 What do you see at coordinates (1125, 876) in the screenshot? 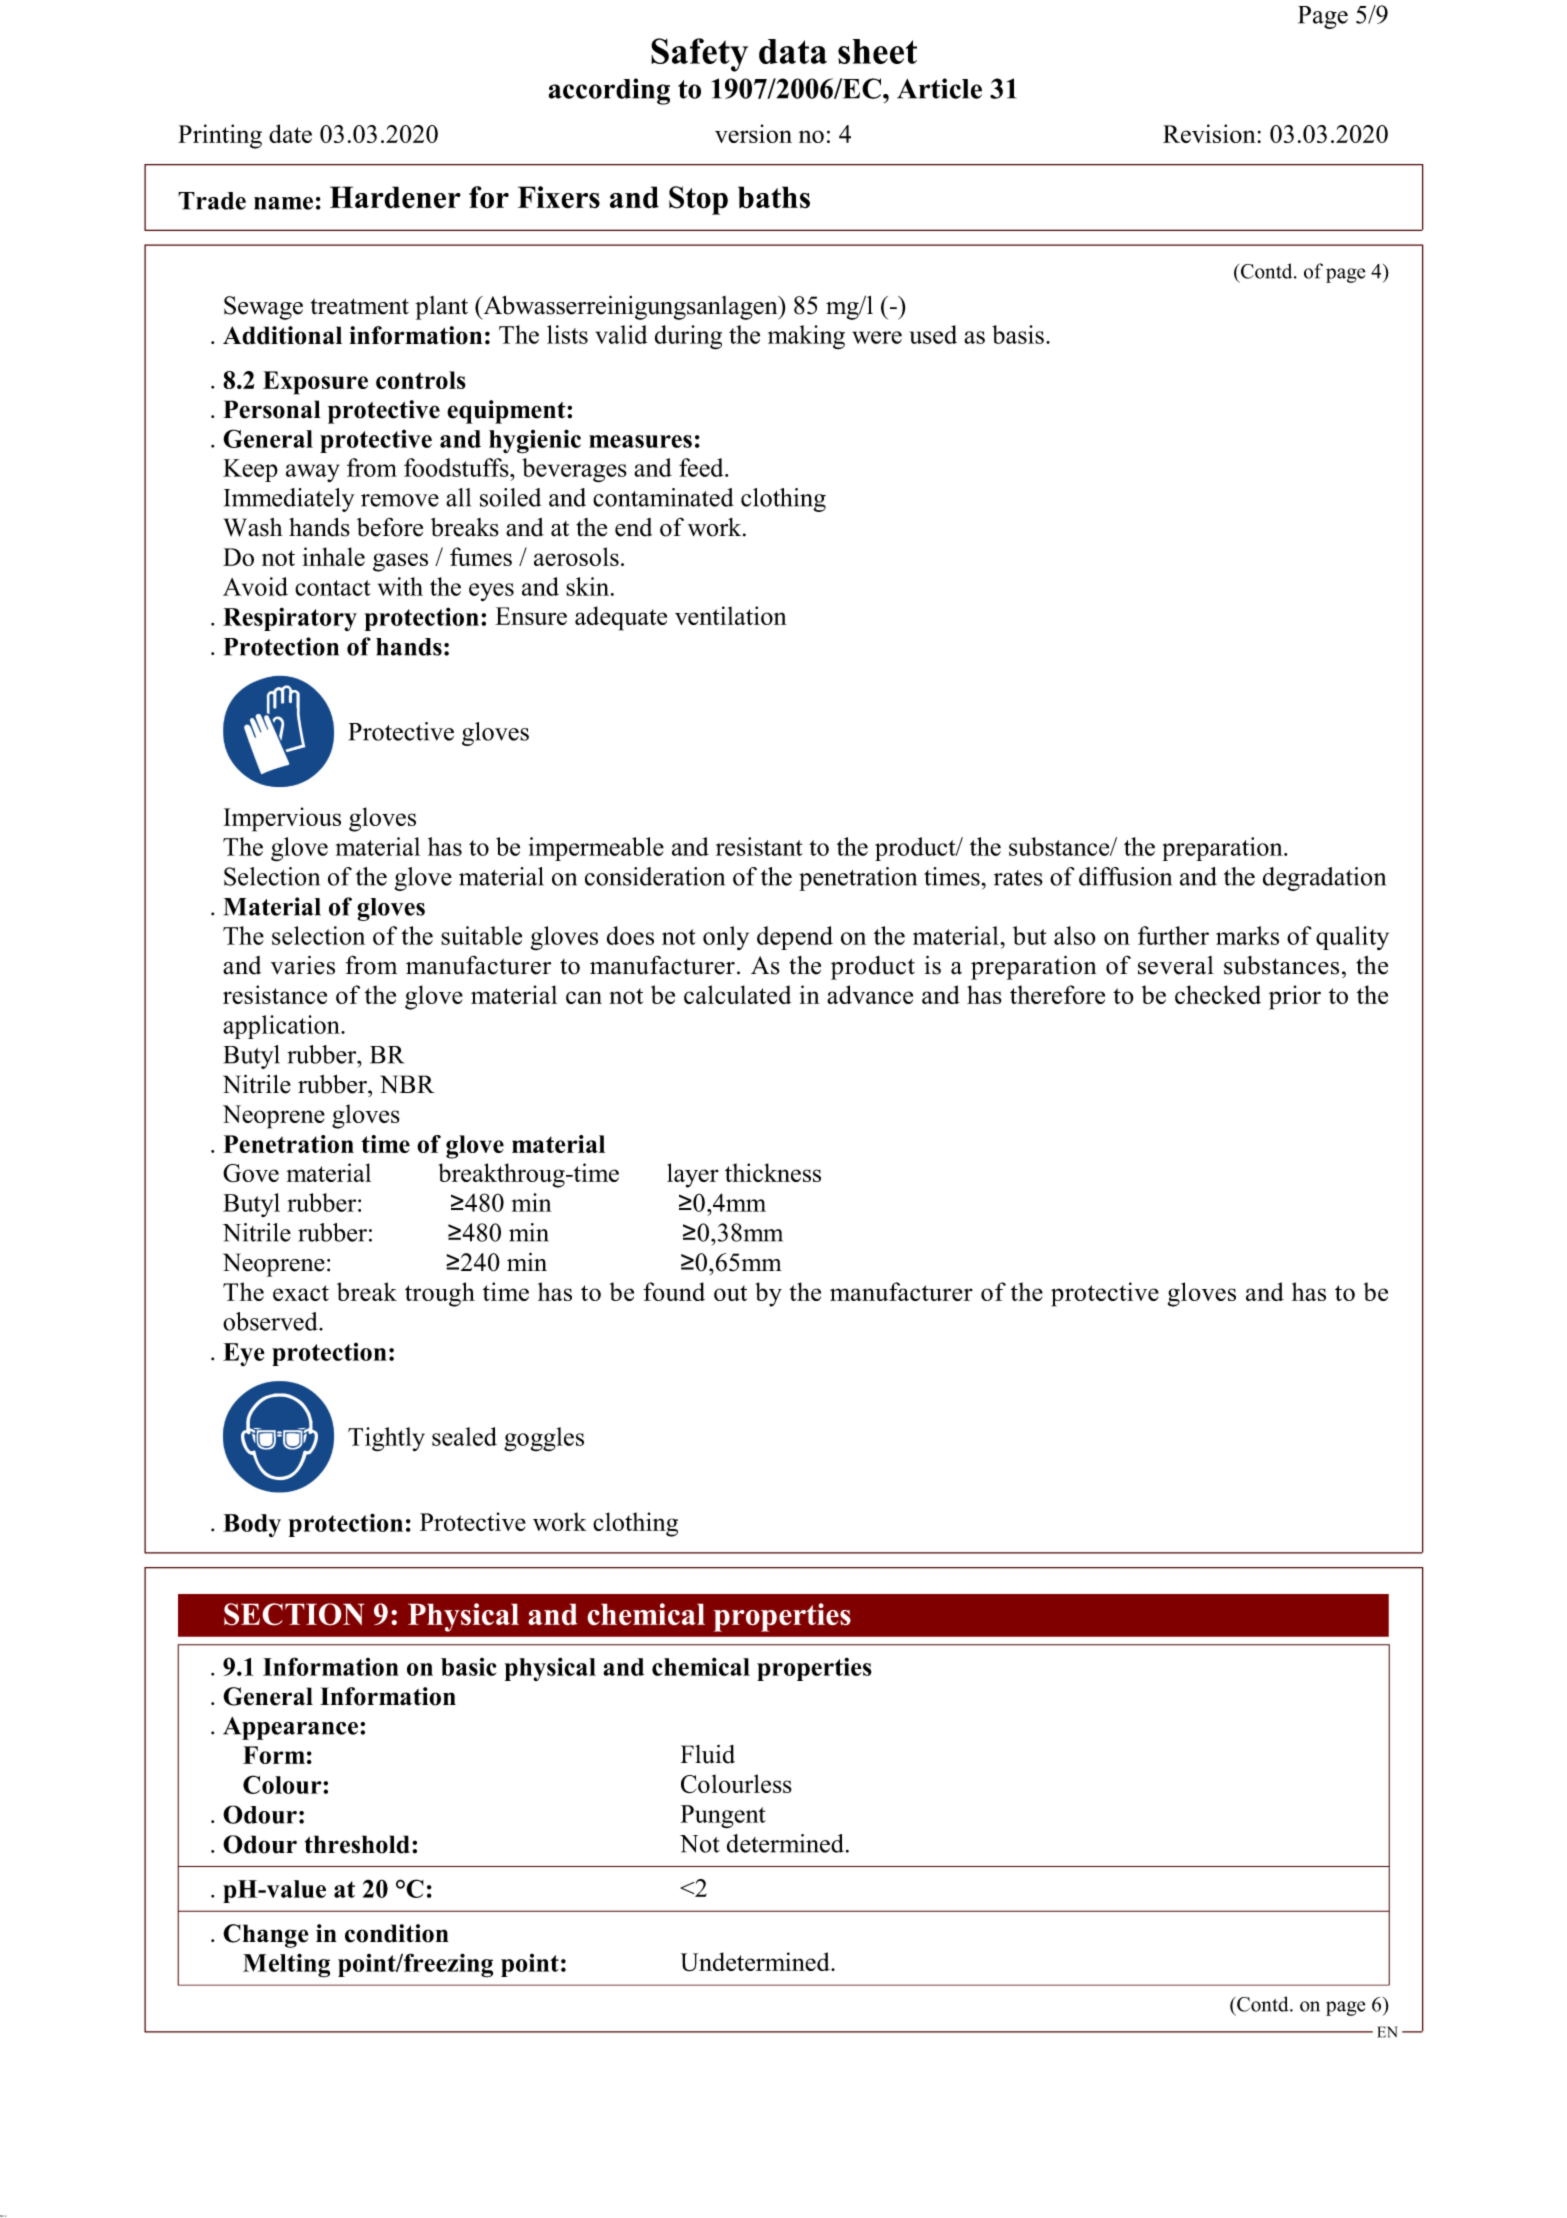
I see `diffusion` at bounding box center [1125, 876].
